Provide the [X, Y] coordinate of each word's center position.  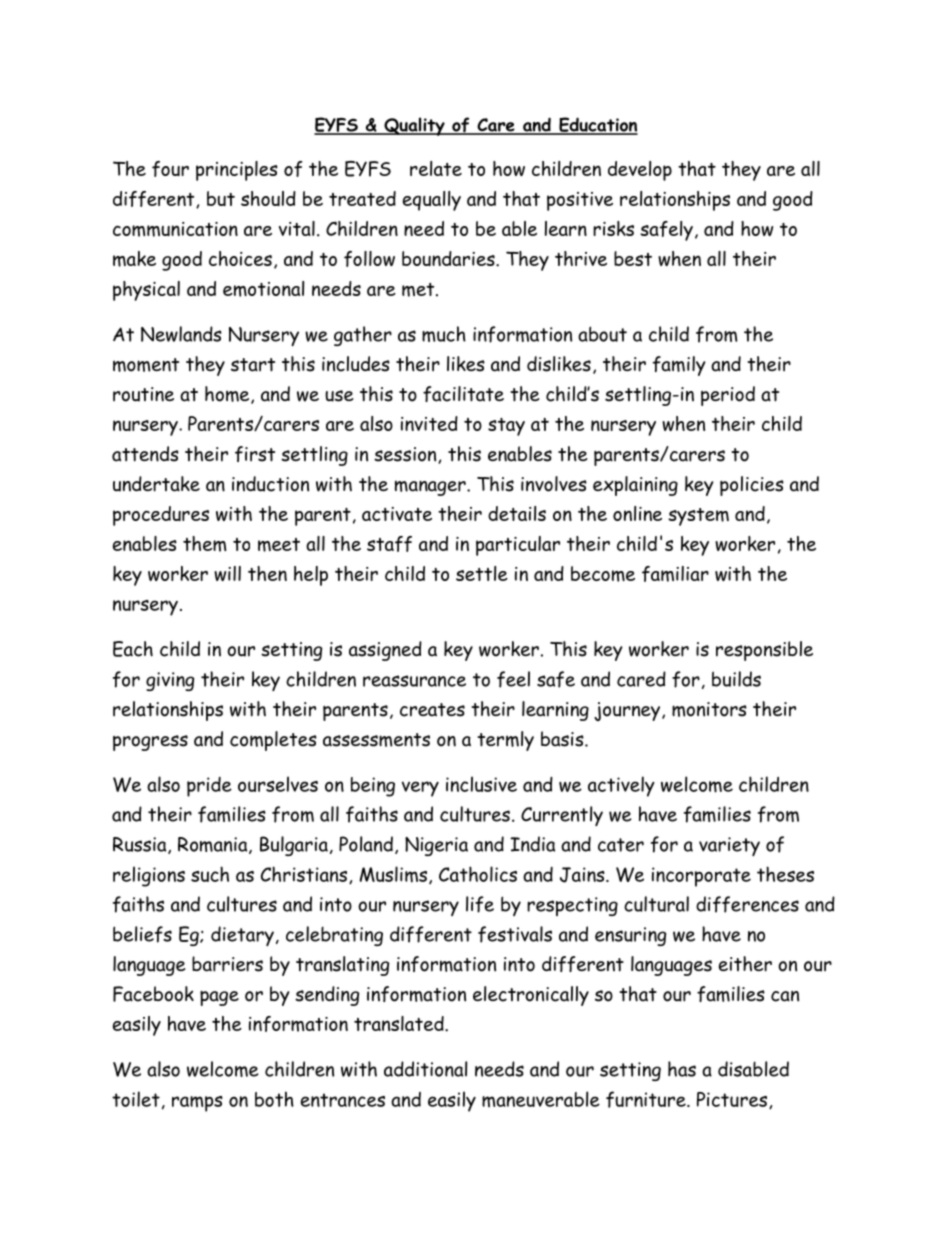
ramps [197, 1104]
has [682, 1069]
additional [425, 1069]
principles [237, 171]
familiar [675, 574]
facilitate [463, 394]
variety [729, 846]
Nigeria [436, 846]
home [228, 395]
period [728, 396]
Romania [214, 845]
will [227, 573]
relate [436, 168]
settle [482, 573]
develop [640, 171]
